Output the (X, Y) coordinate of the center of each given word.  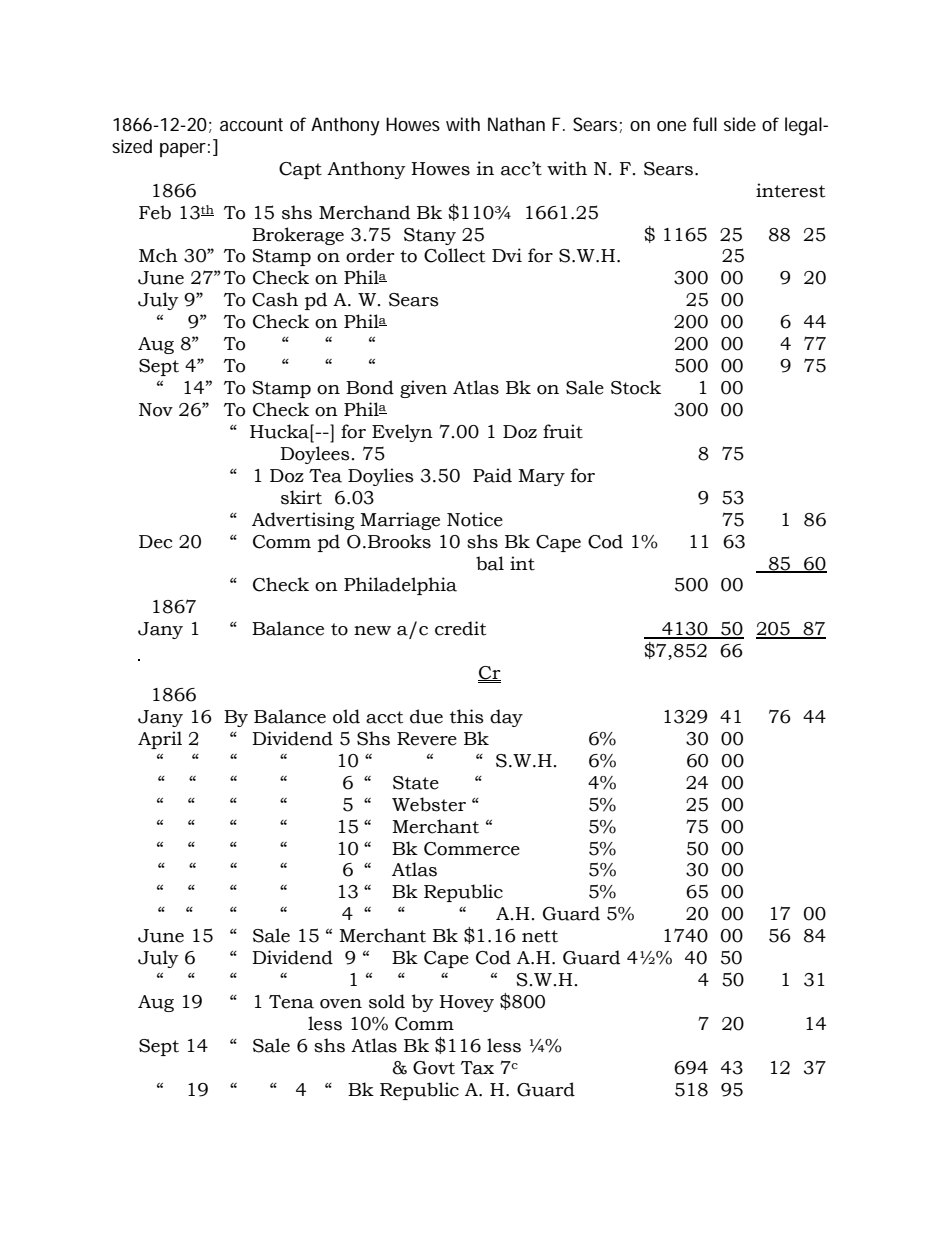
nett (540, 936)
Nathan (516, 124)
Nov (156, 410)
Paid (492, 475)
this (467, 716)
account (251, 124)
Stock (636, 387)
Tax (477, 1068)
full (705, 124)
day (506, 718)
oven (341, 1004)
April (160, 740)
